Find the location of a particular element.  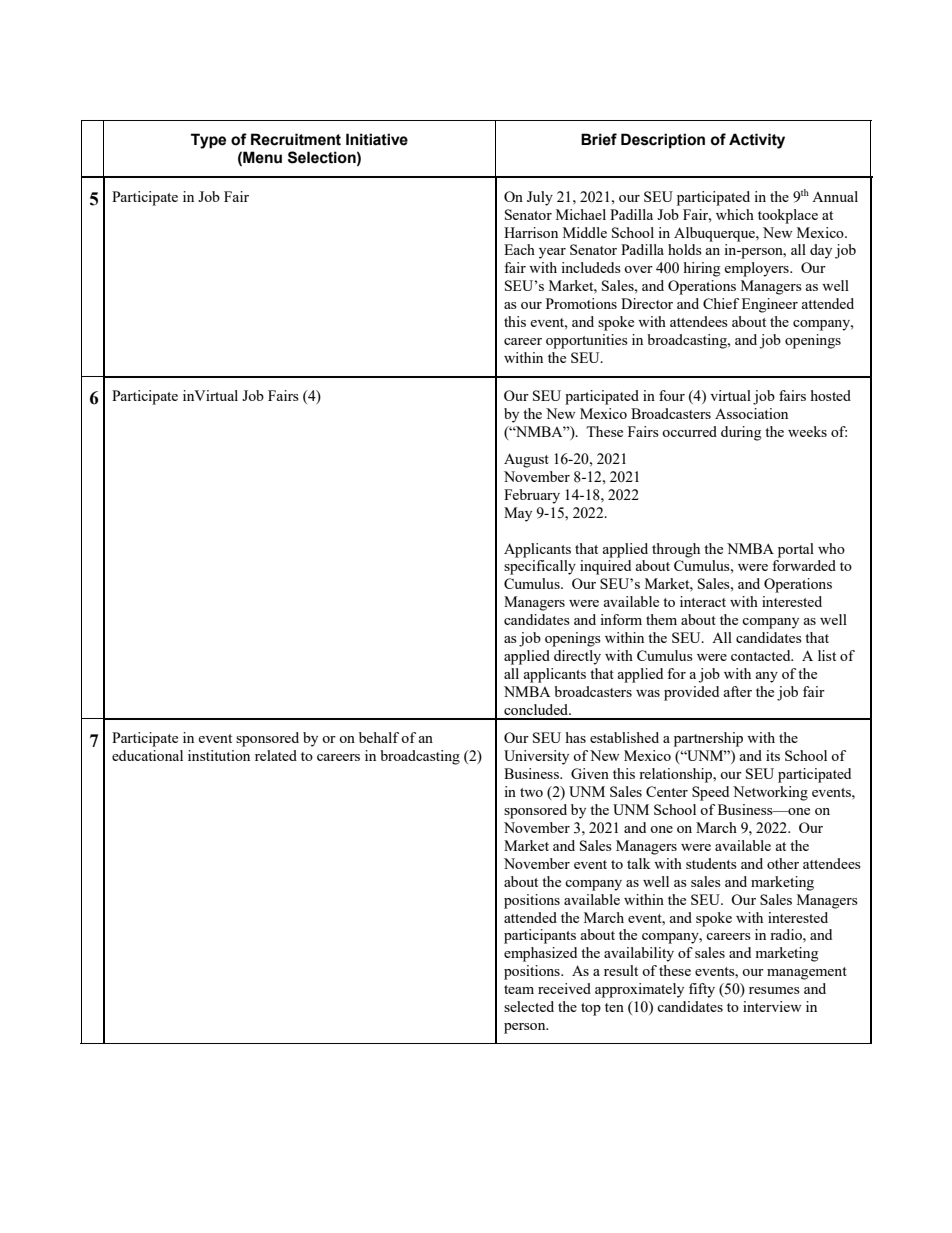

Networking is located at coordinates (770, 793).
